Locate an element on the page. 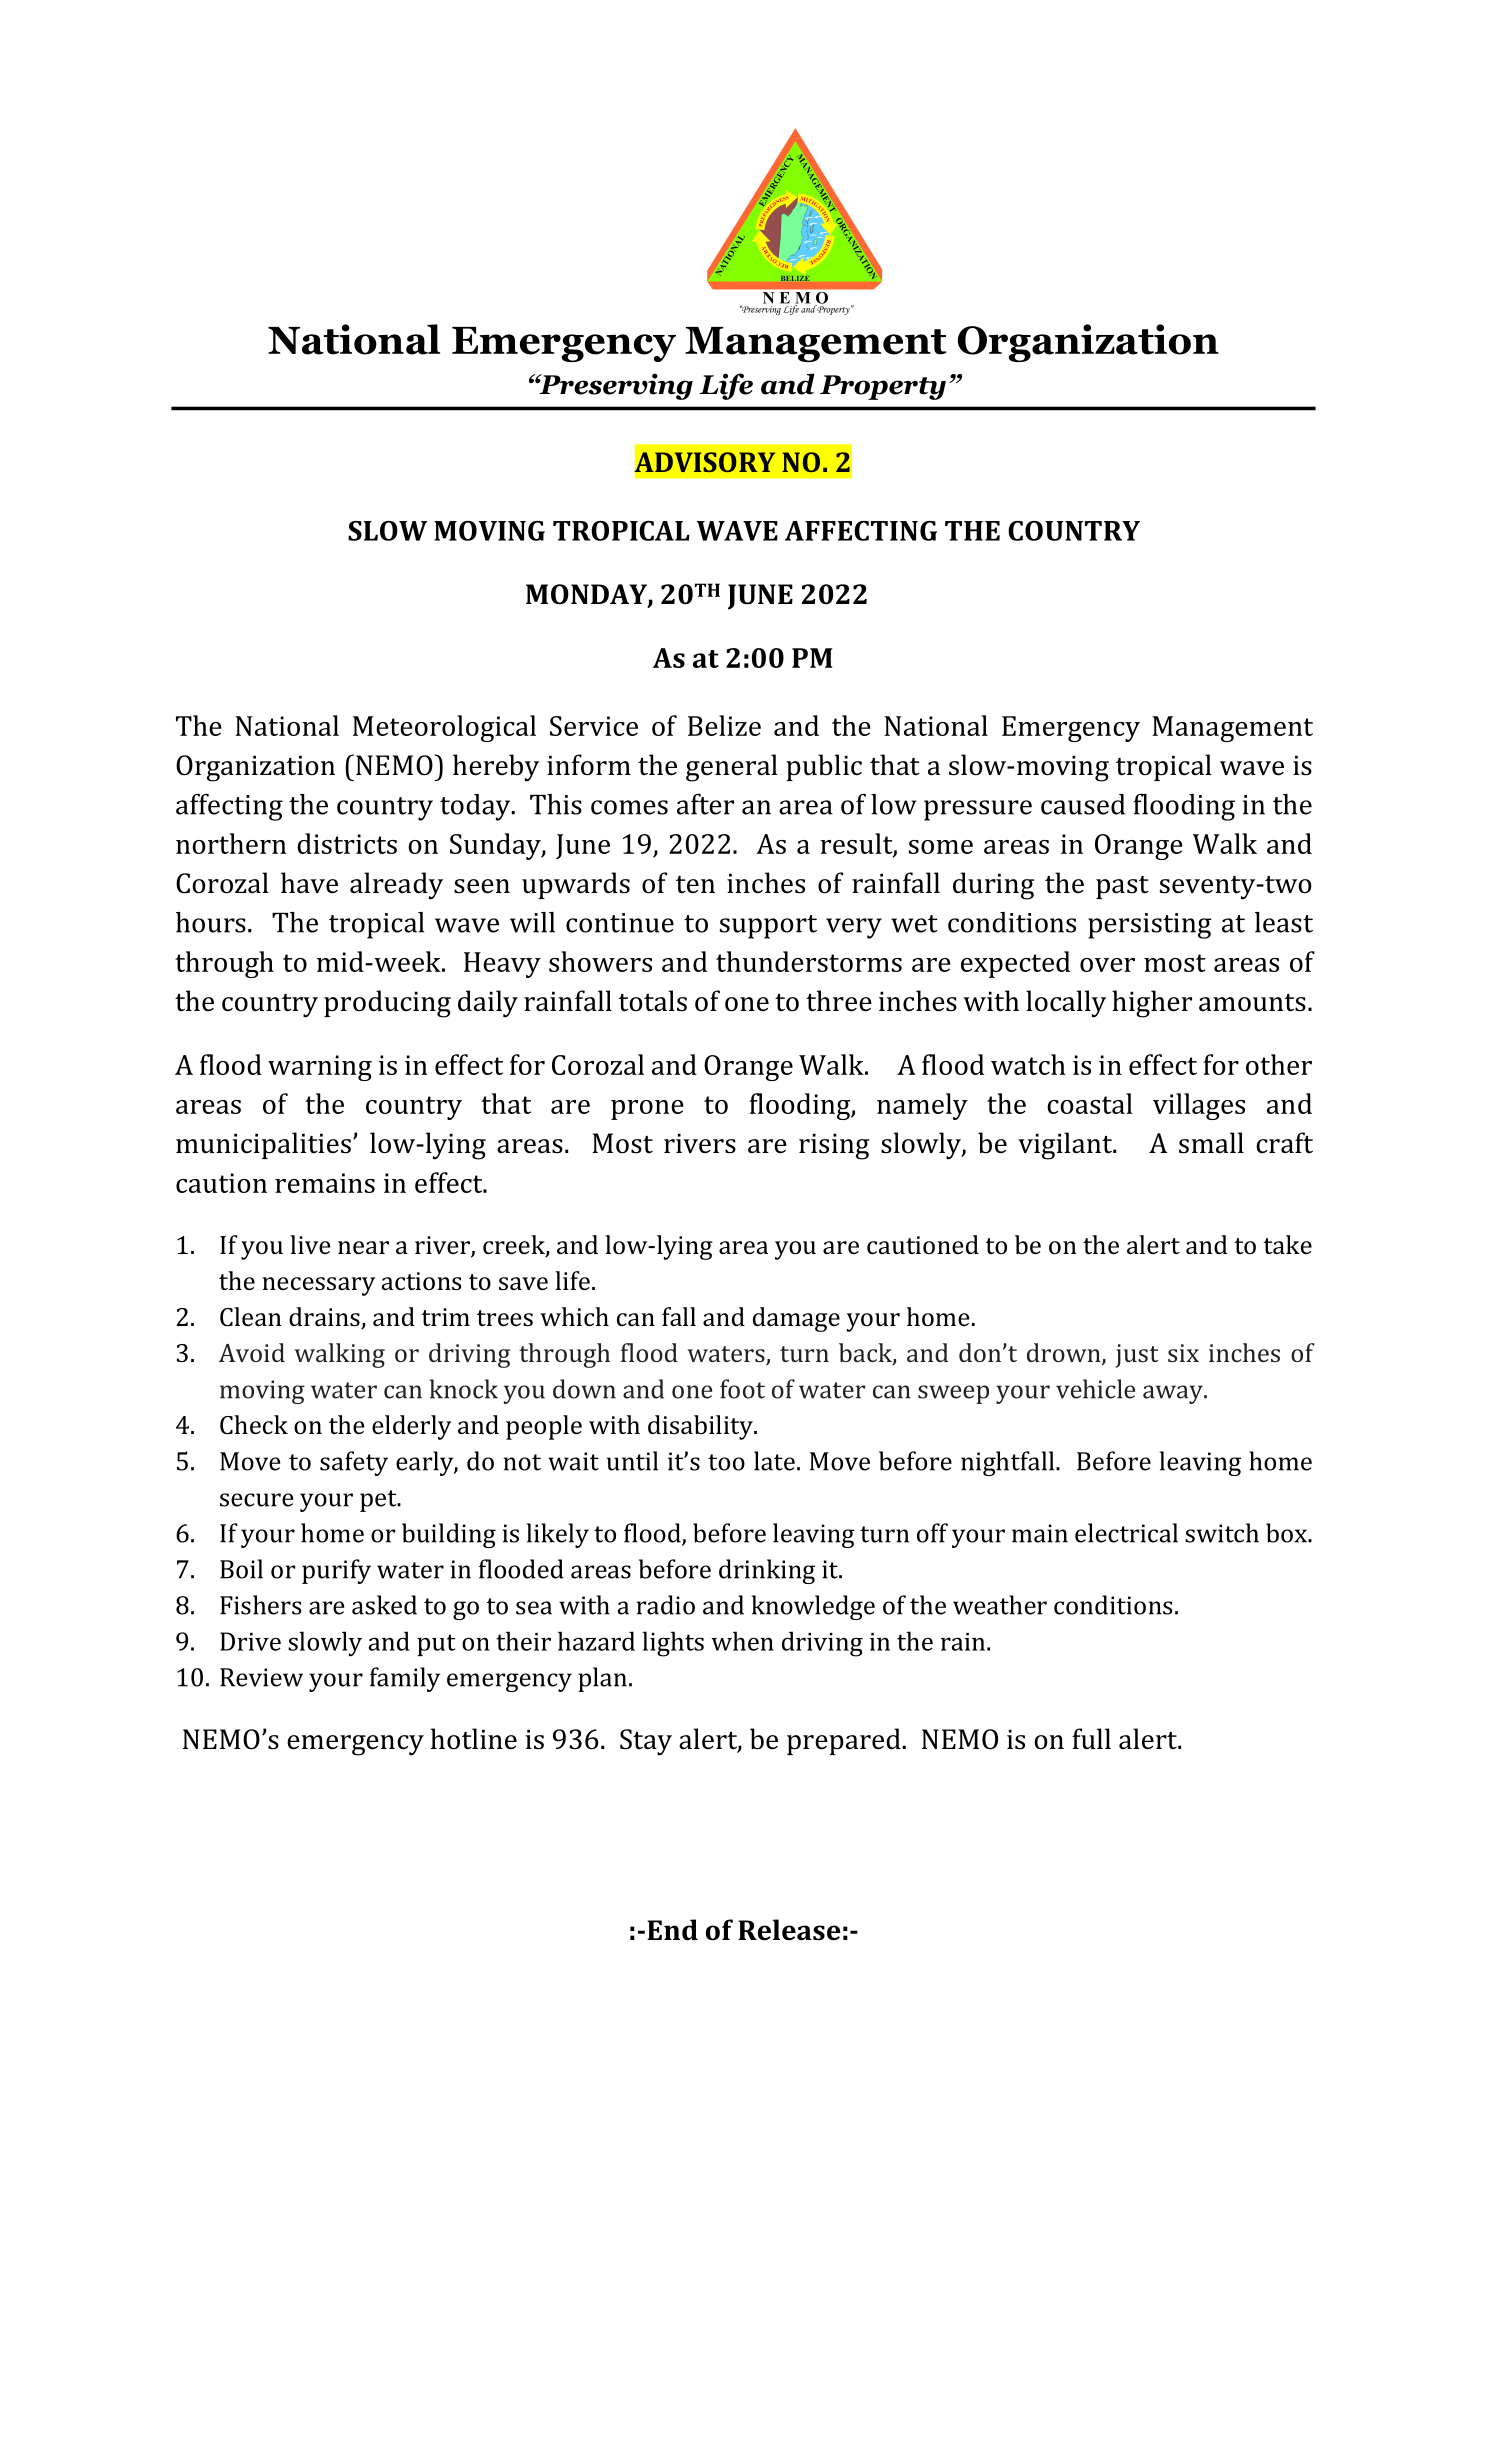  Property is located at coordinates (883, 387).
